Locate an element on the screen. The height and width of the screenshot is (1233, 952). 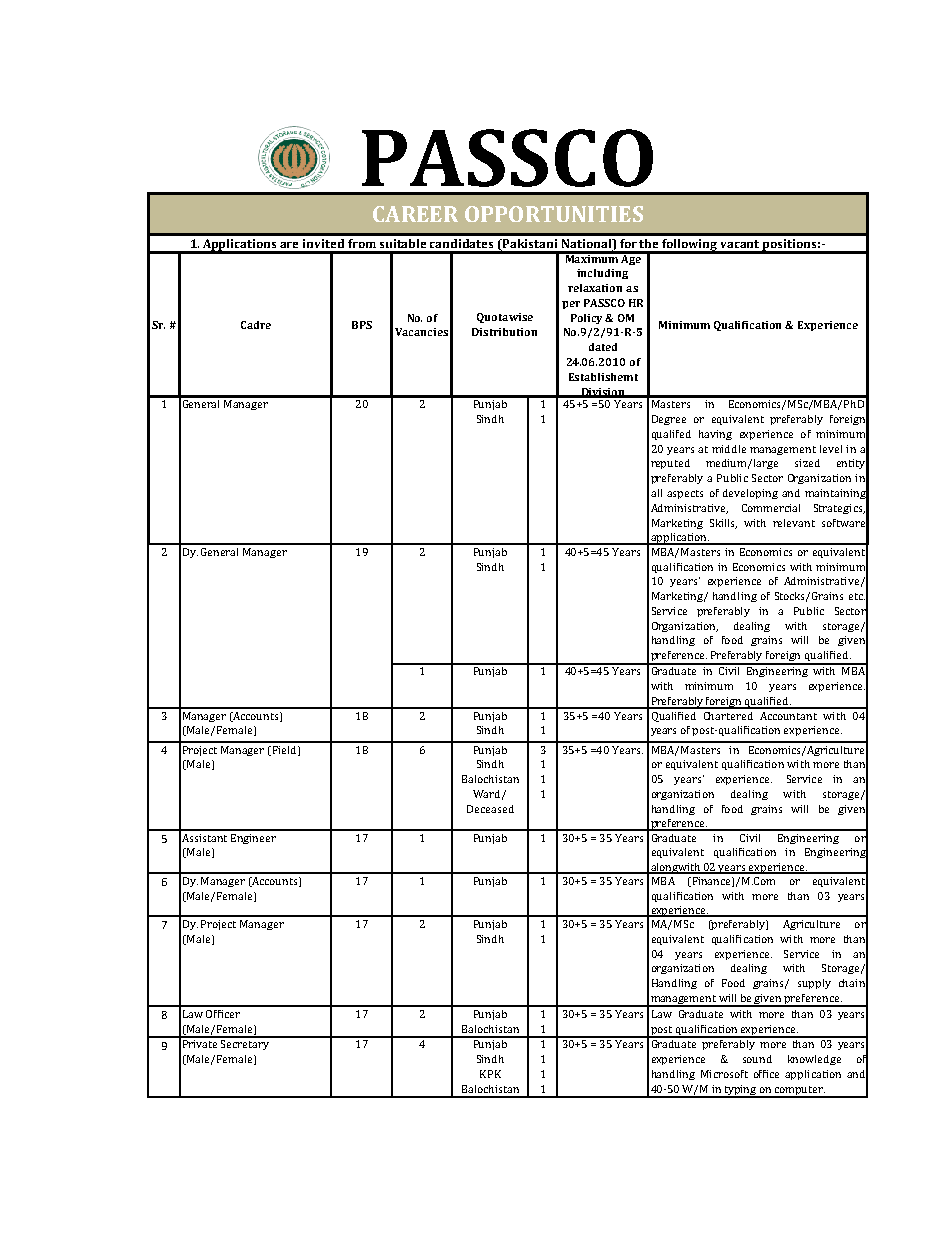
typing is located at coordinates (741, 1091).
